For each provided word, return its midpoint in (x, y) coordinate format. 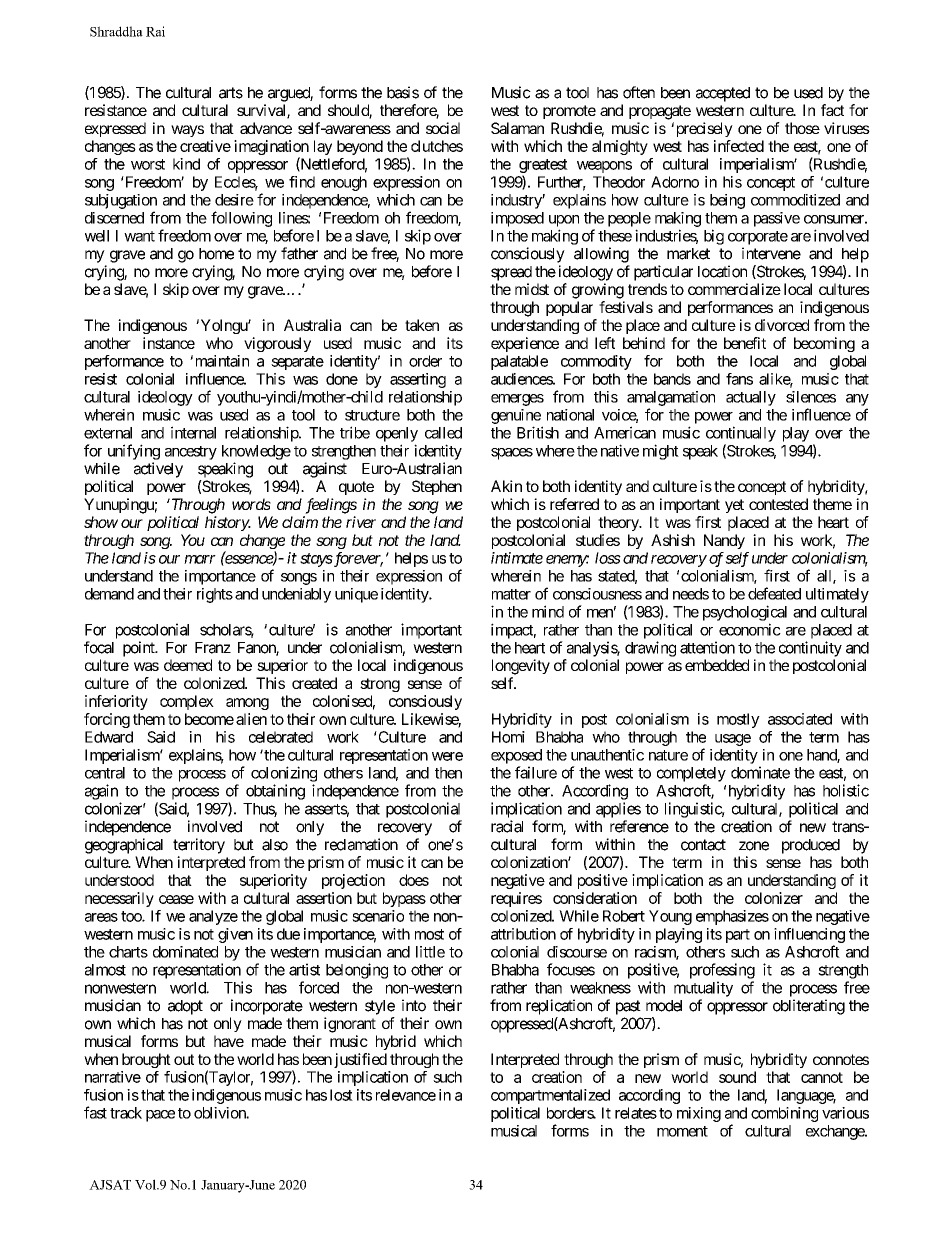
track (126, 1113)
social (443, 128)
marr (200, 559)
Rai (155, 31)
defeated (774, 593)
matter (511, 594)
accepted (723, 94)
